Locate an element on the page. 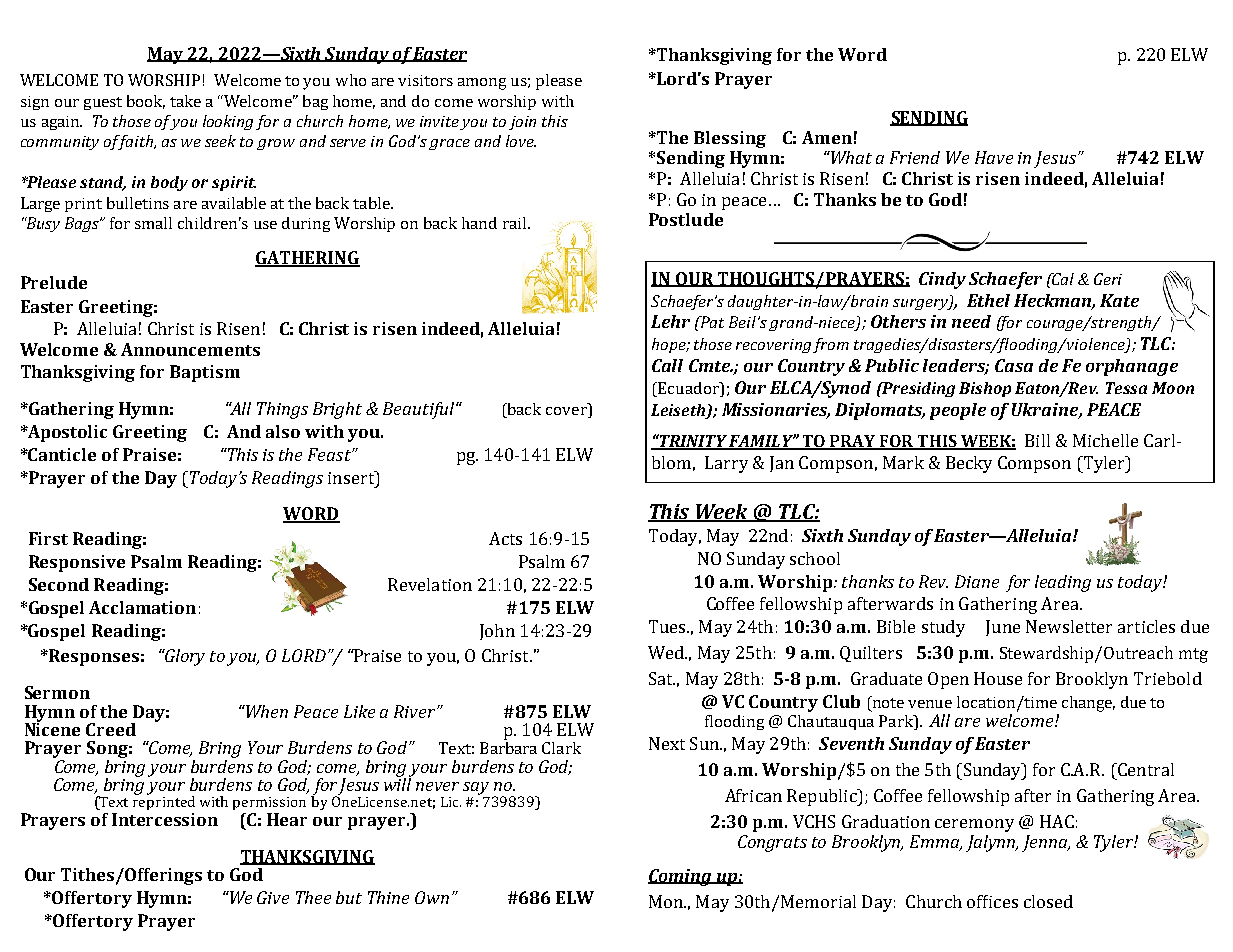 Image resolution: width=1233 pixels, height=952 pixels. closed is located at coordinates (1048, 901).
